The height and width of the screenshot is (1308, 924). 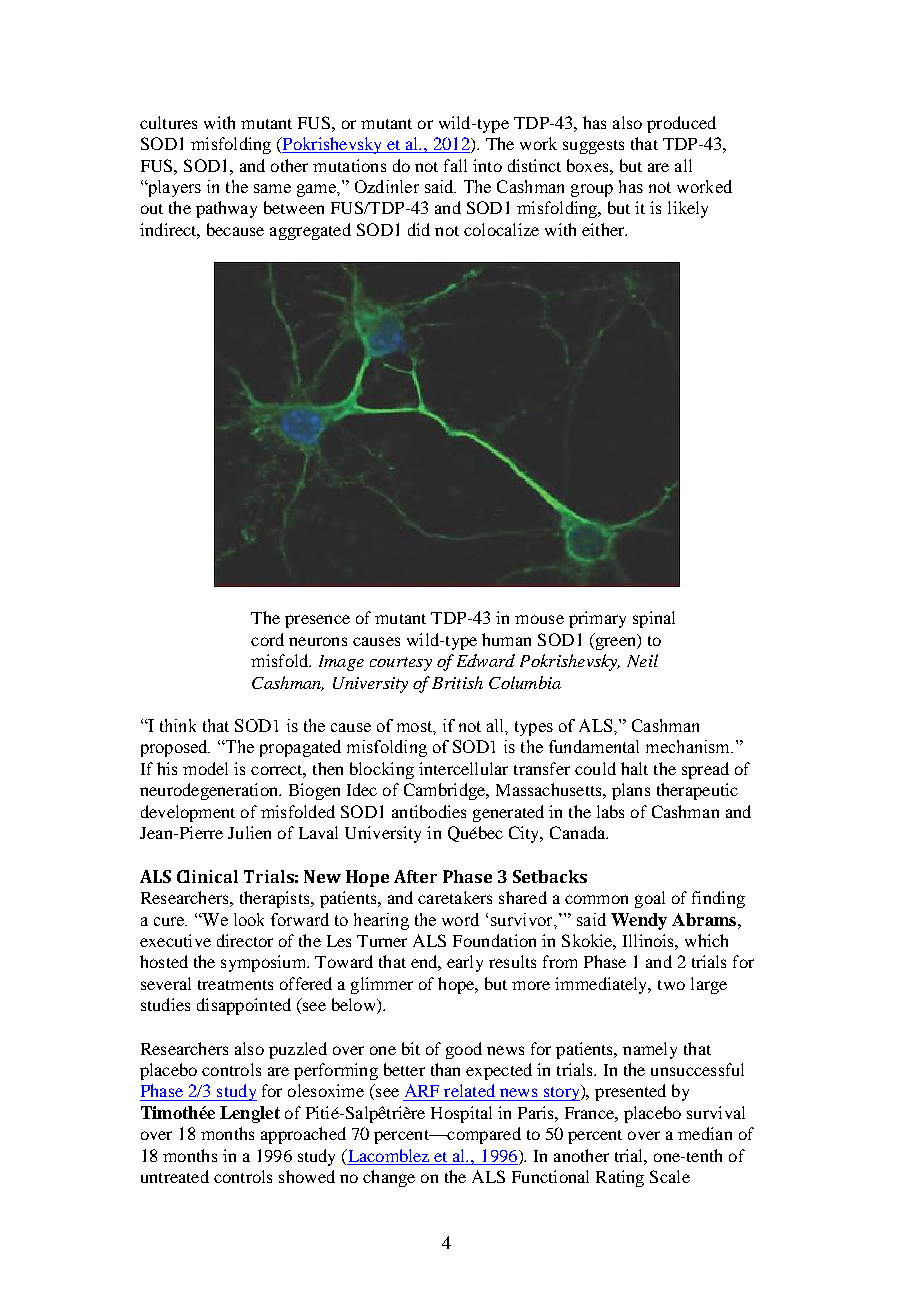 I want to click on did, so click(x=419, y=229).
